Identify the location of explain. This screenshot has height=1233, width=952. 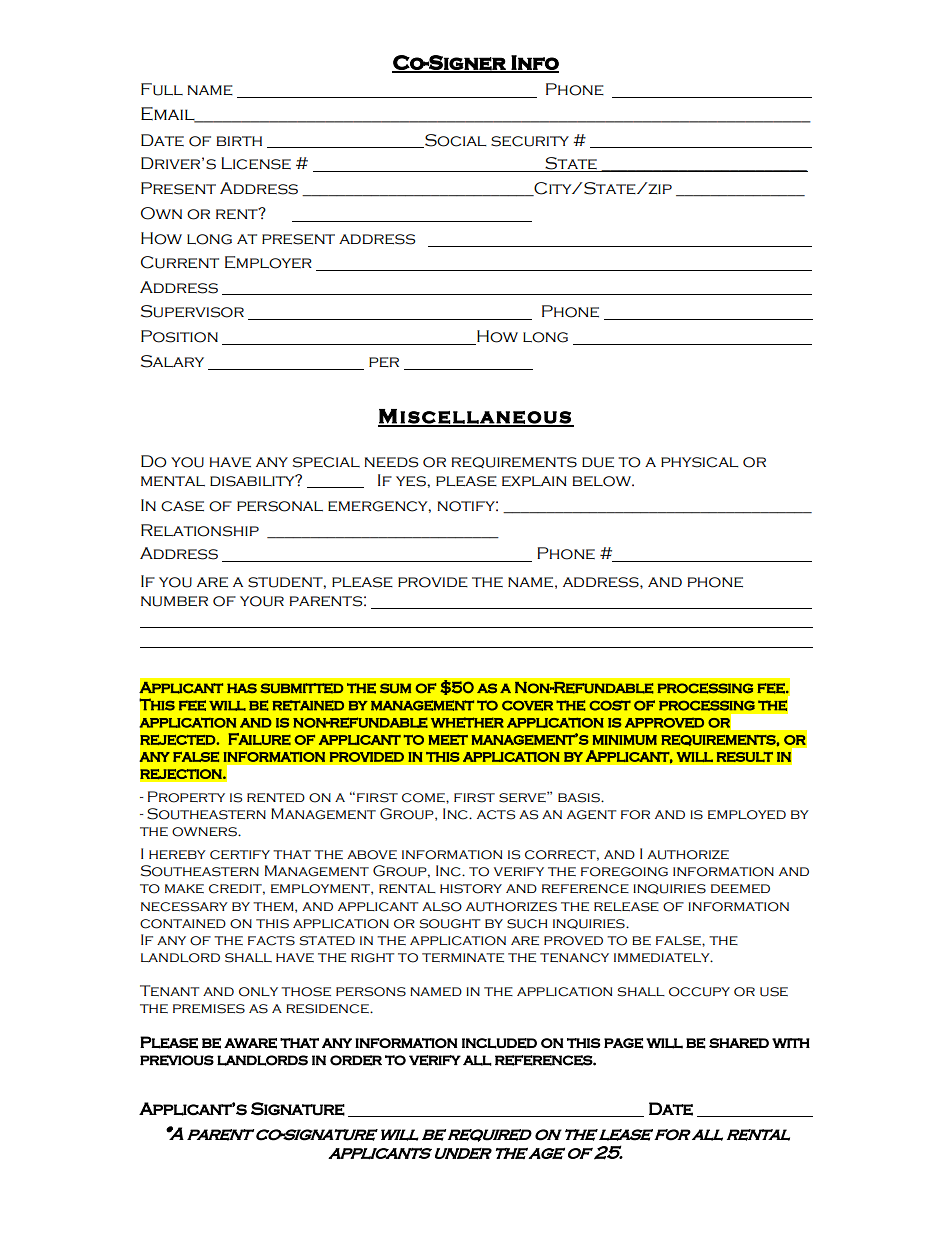
(534, 481).
